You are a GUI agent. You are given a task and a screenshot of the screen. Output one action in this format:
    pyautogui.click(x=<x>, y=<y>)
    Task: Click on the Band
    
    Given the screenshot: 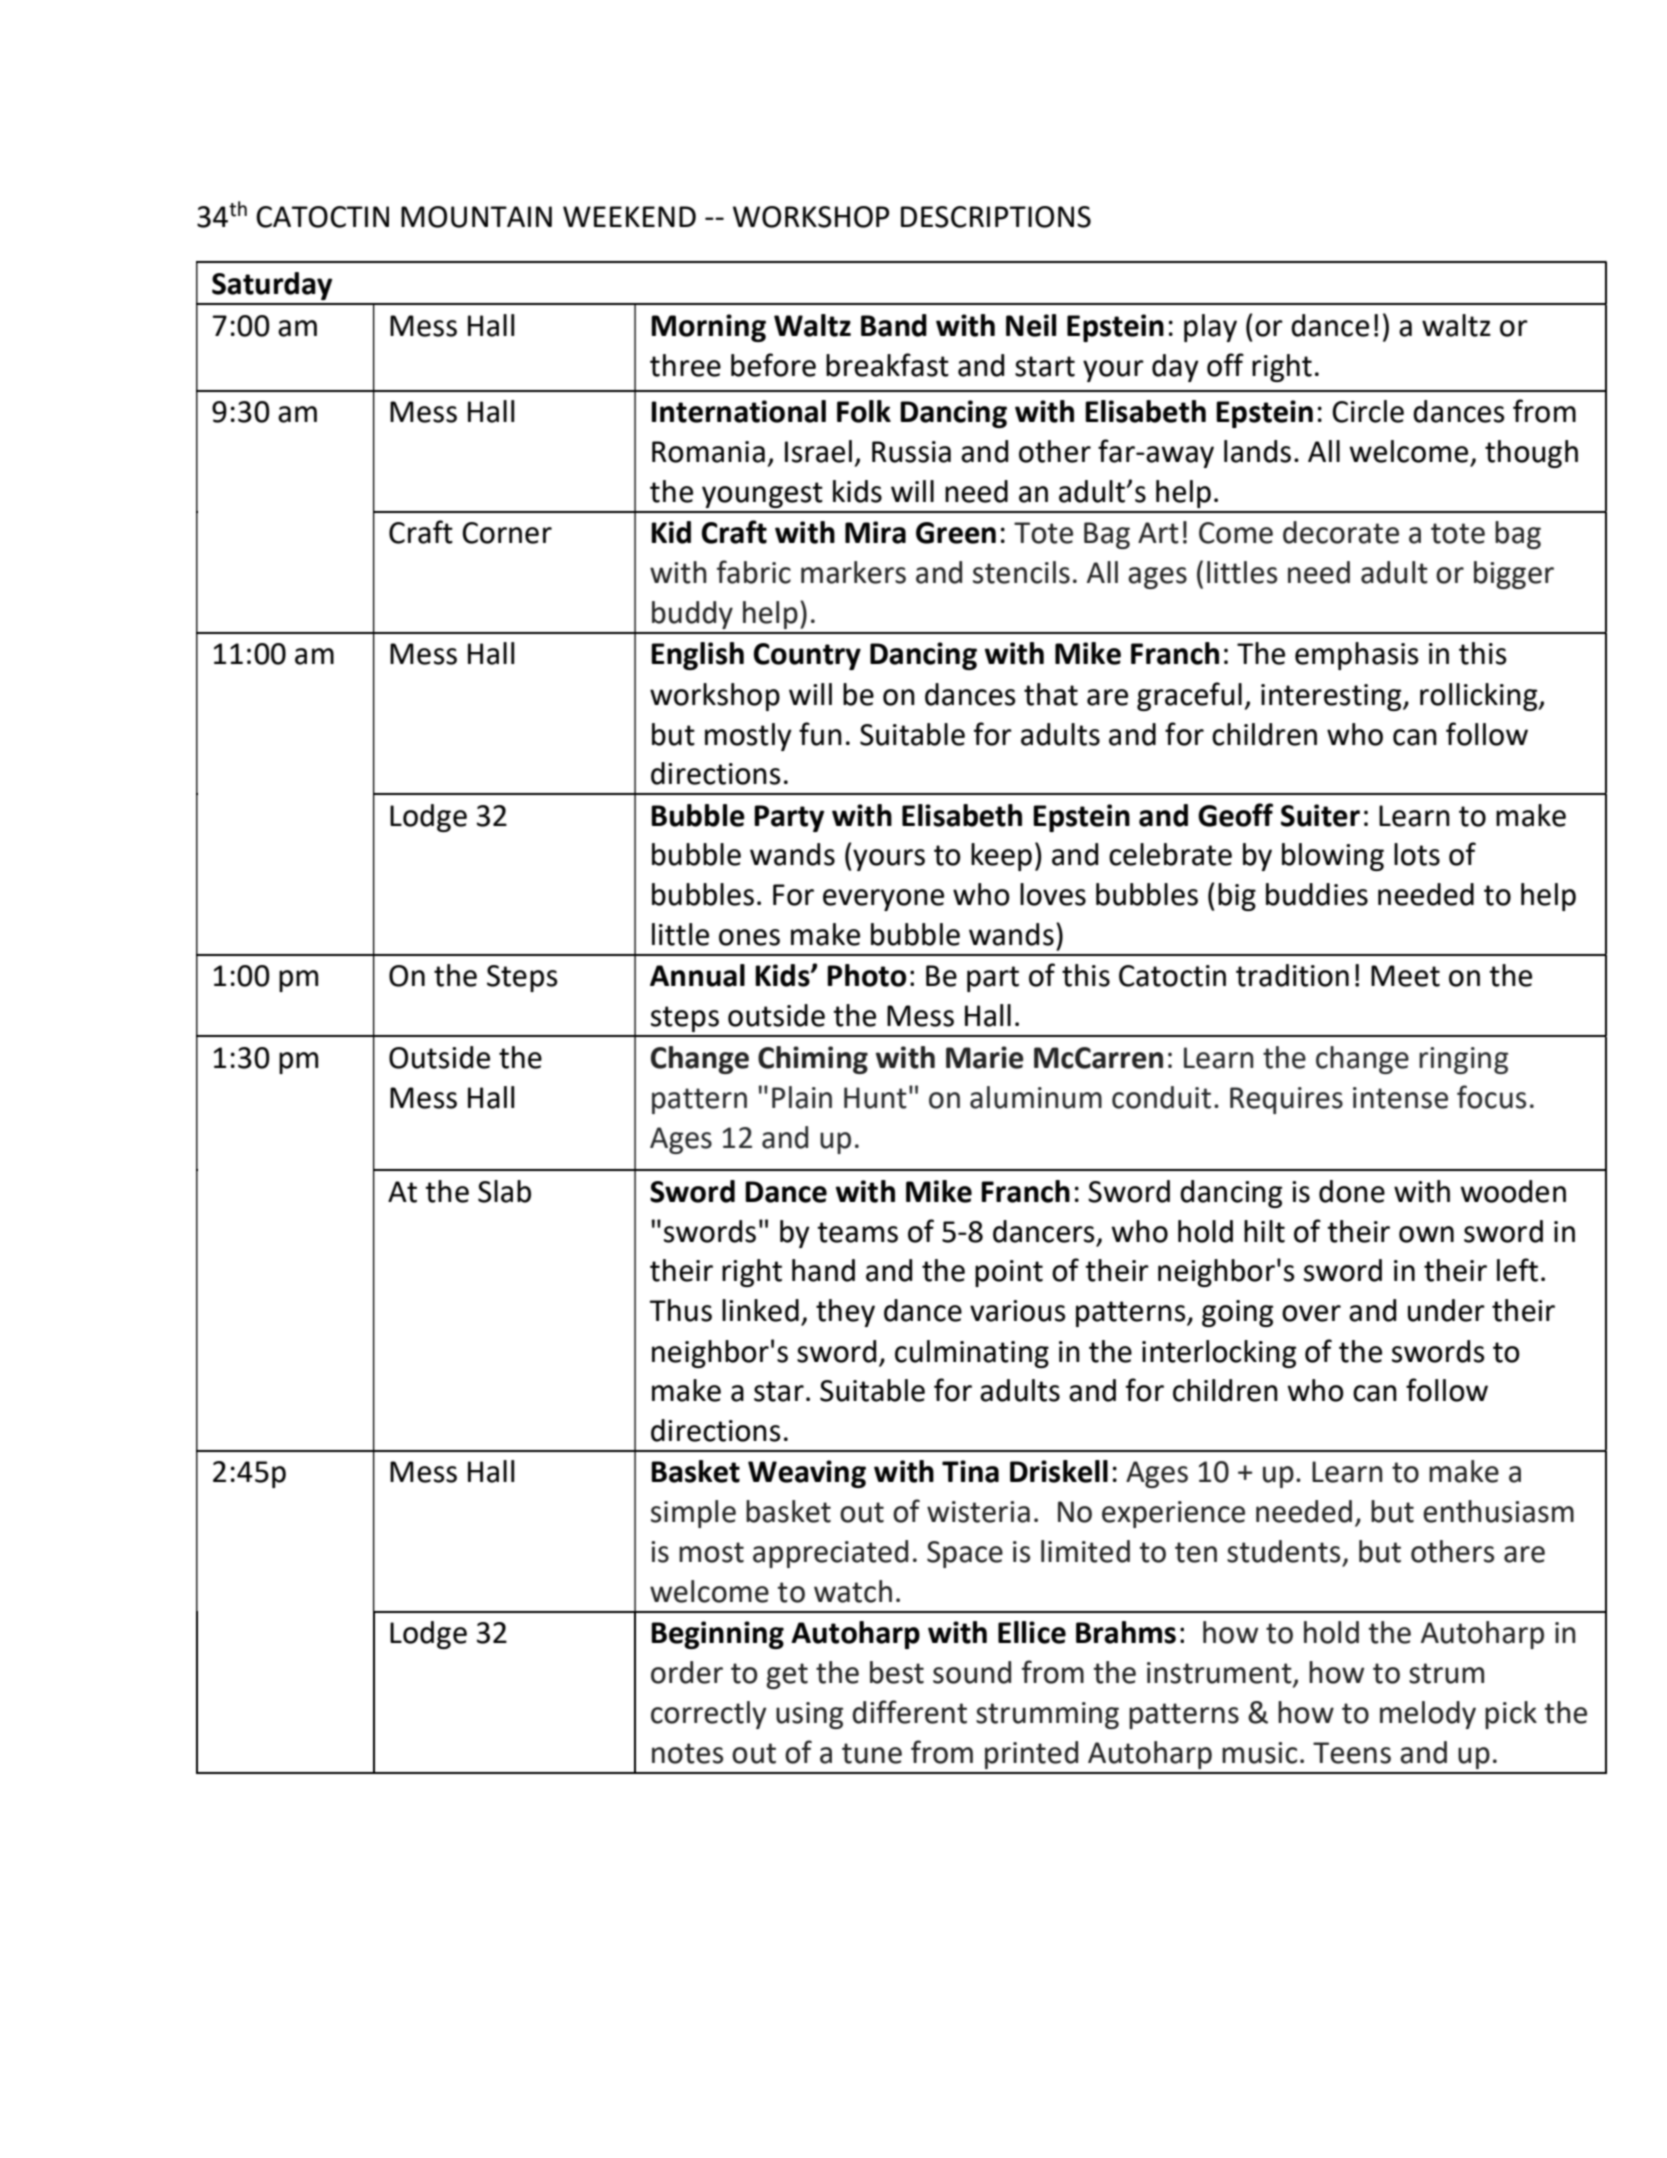 What is the action you would take?
    pyautogui.click(x=894, y=325)
